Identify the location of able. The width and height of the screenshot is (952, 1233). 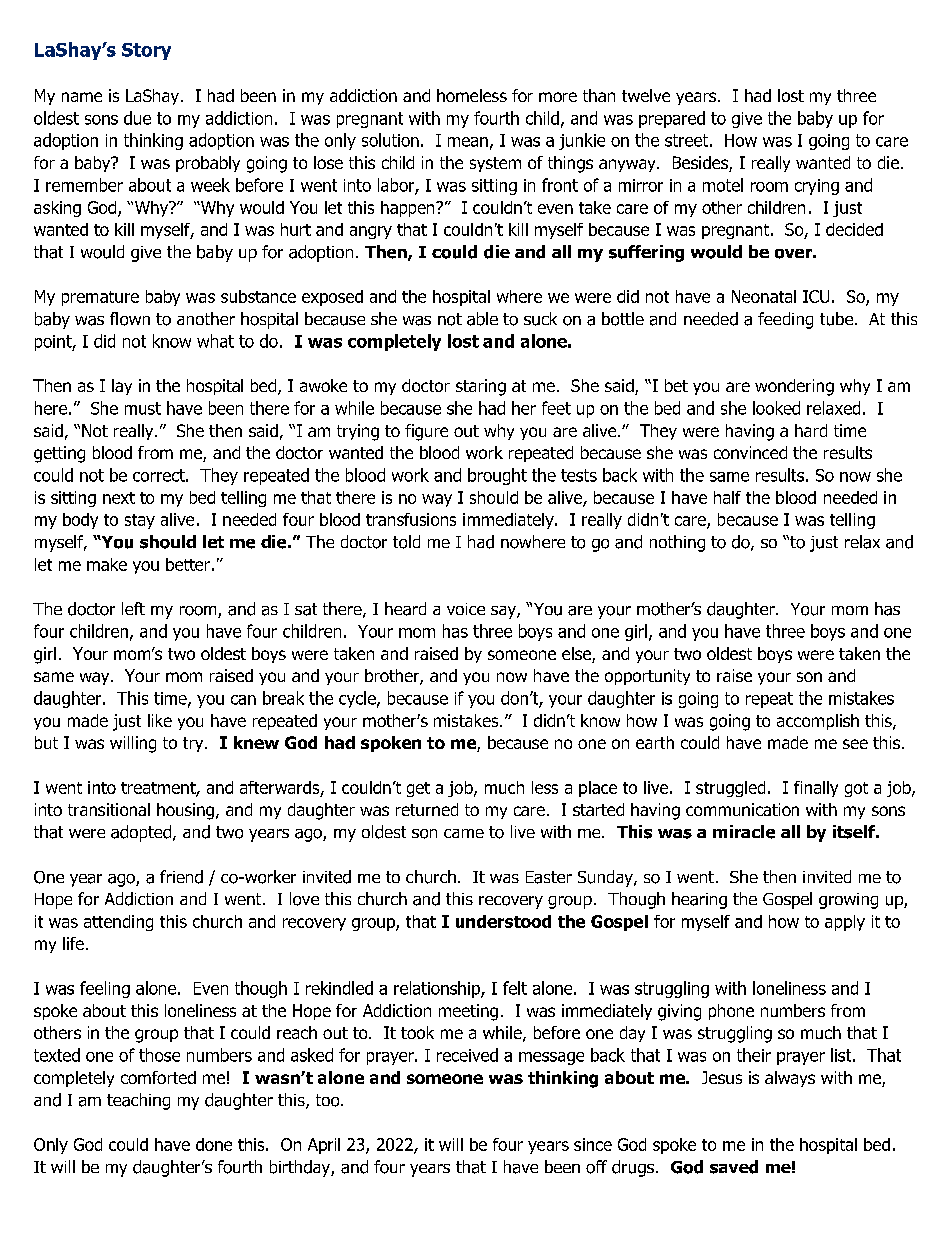
(482, 319).
